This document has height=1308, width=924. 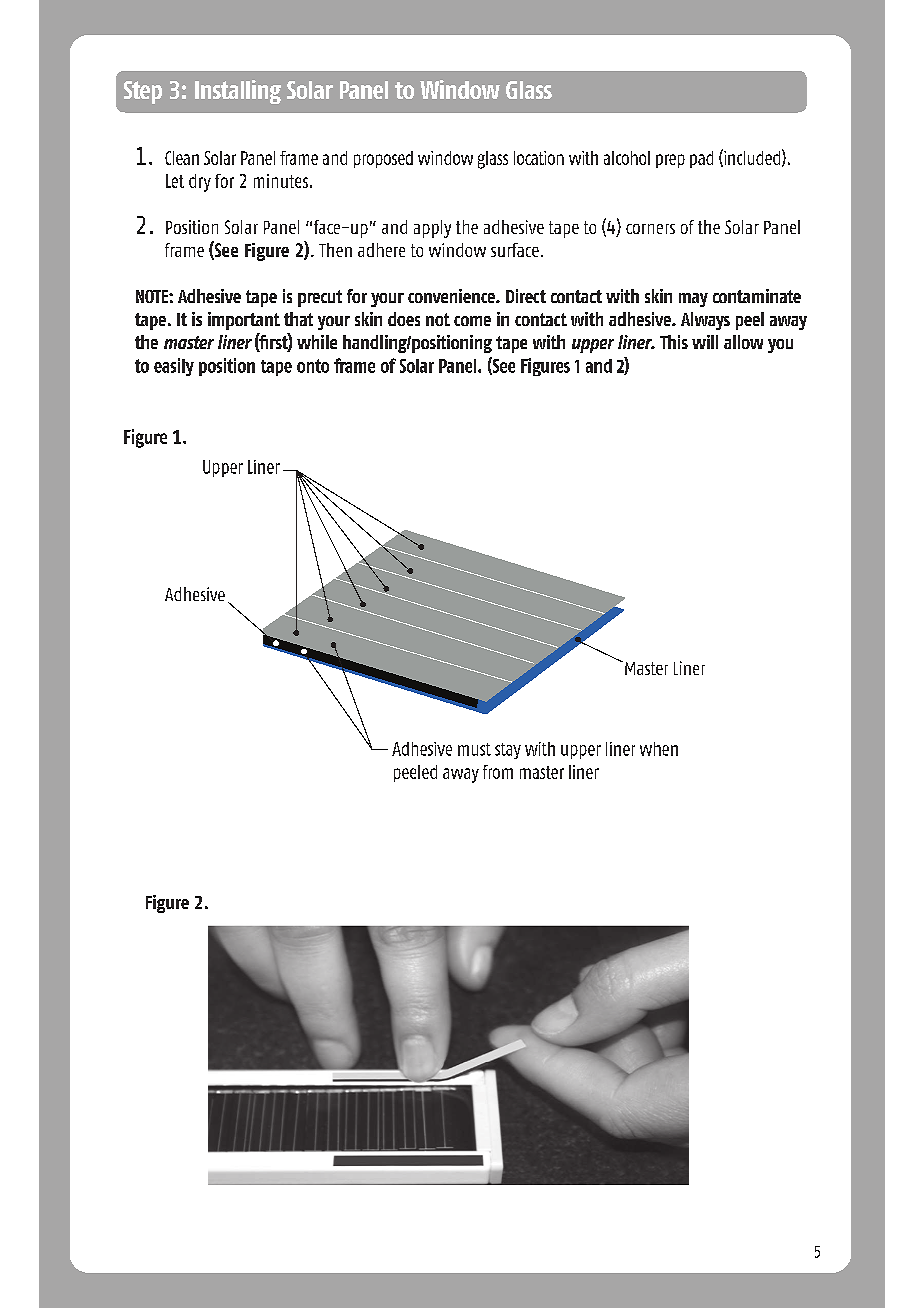 I want to click on onto, so click(x=313, y=366).
